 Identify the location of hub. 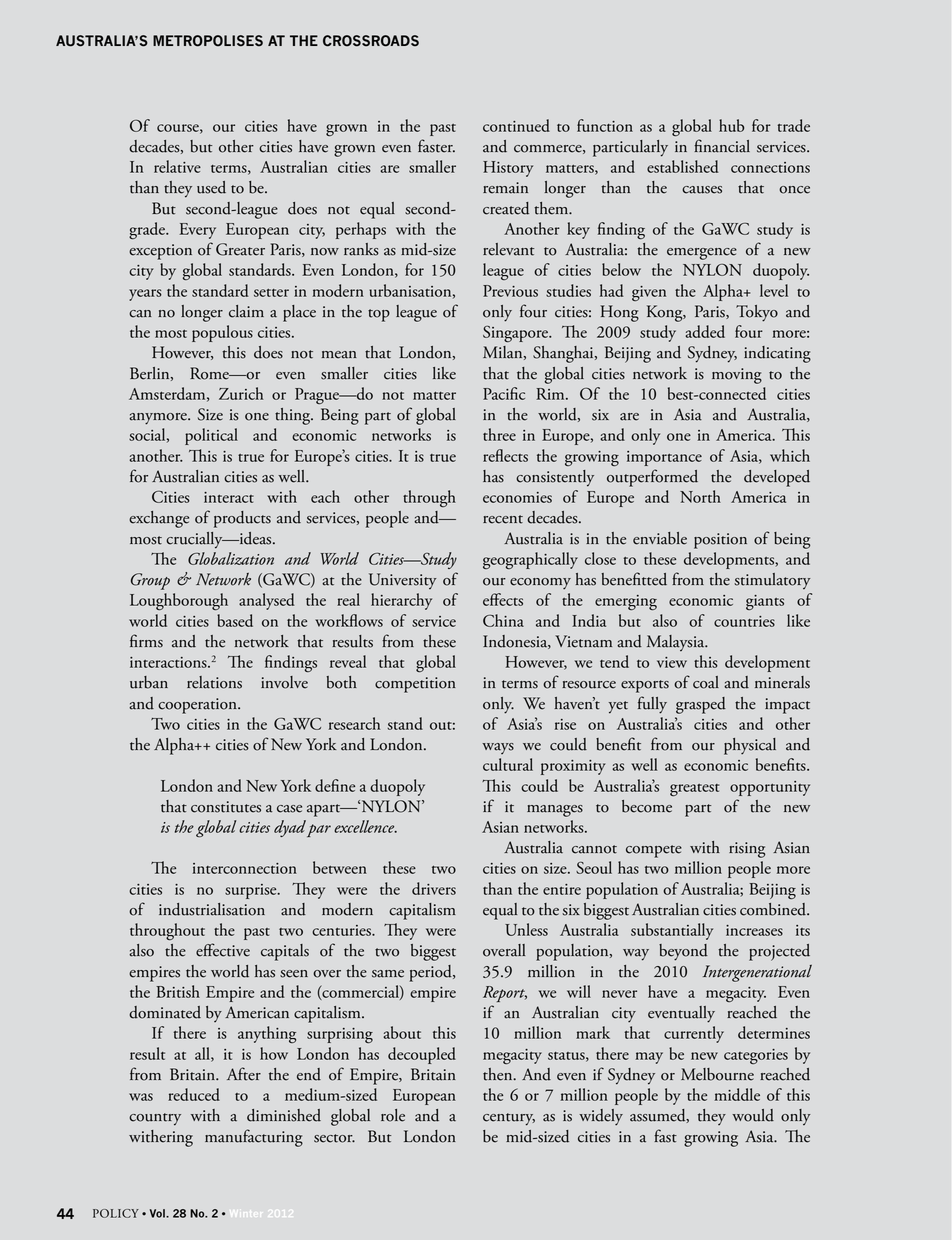
(731, 125).
